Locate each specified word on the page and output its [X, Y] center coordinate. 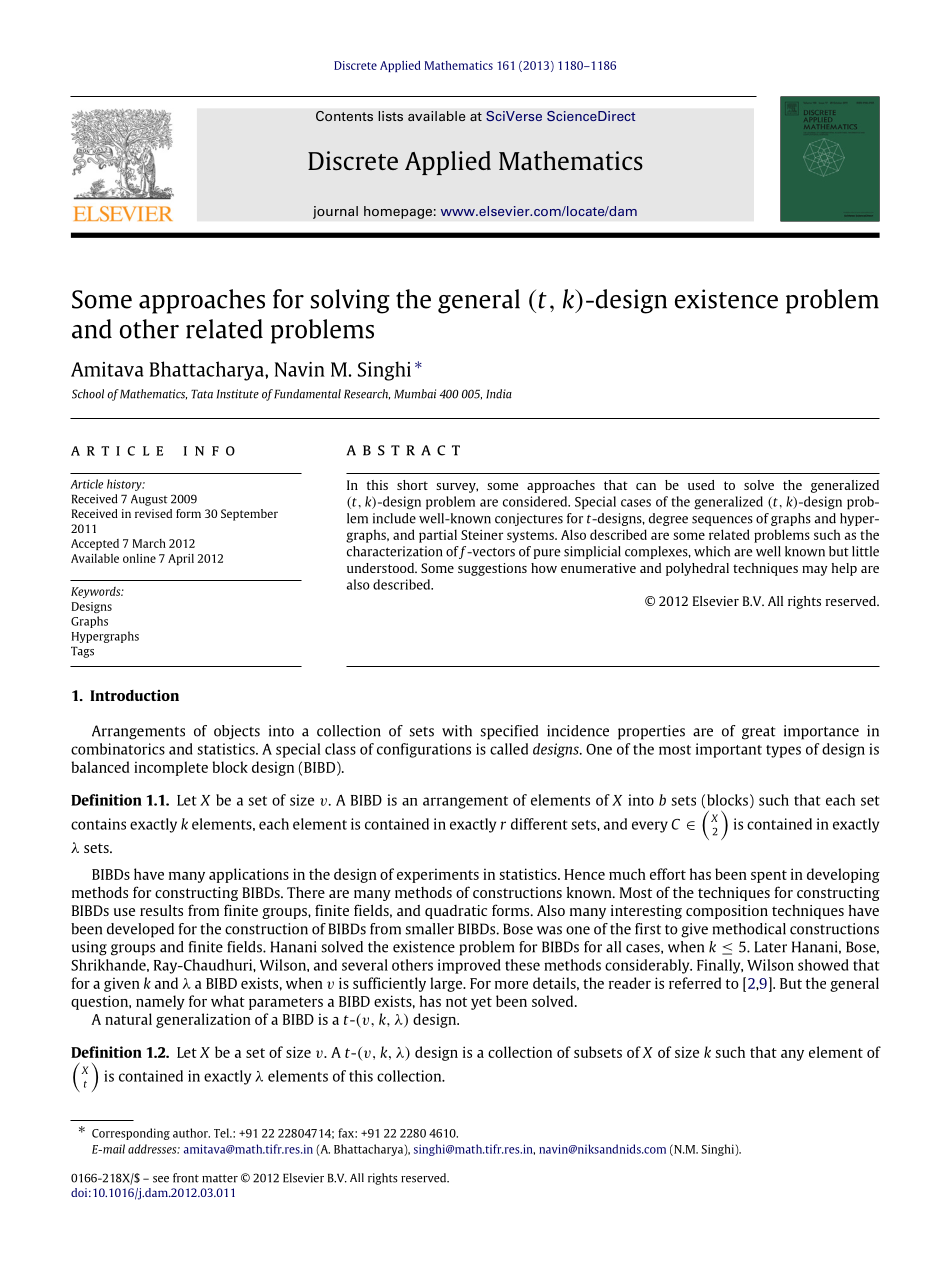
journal [335, 212]
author [191, 1133]
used [701, 485]
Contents [344, 116]
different [539, 824]
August [149, 500]
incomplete [171, 768]
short [412, 485]
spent [769, 876]
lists [390, 116]
